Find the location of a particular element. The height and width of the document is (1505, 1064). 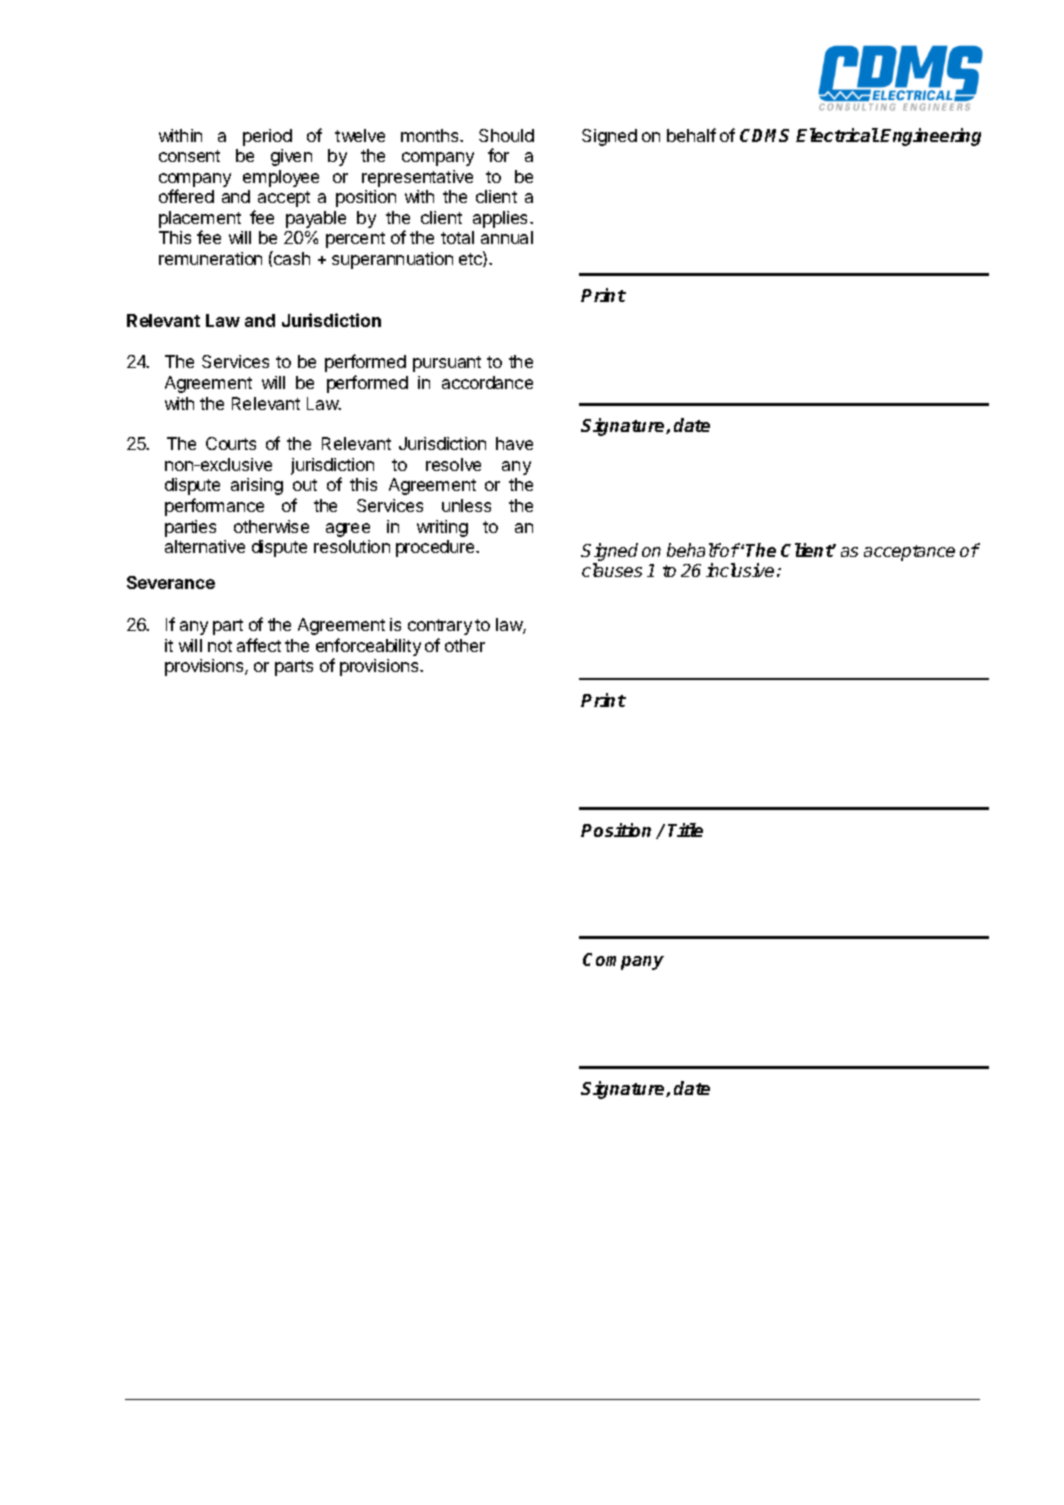

inclusive is located at coordinates (740, 570).
